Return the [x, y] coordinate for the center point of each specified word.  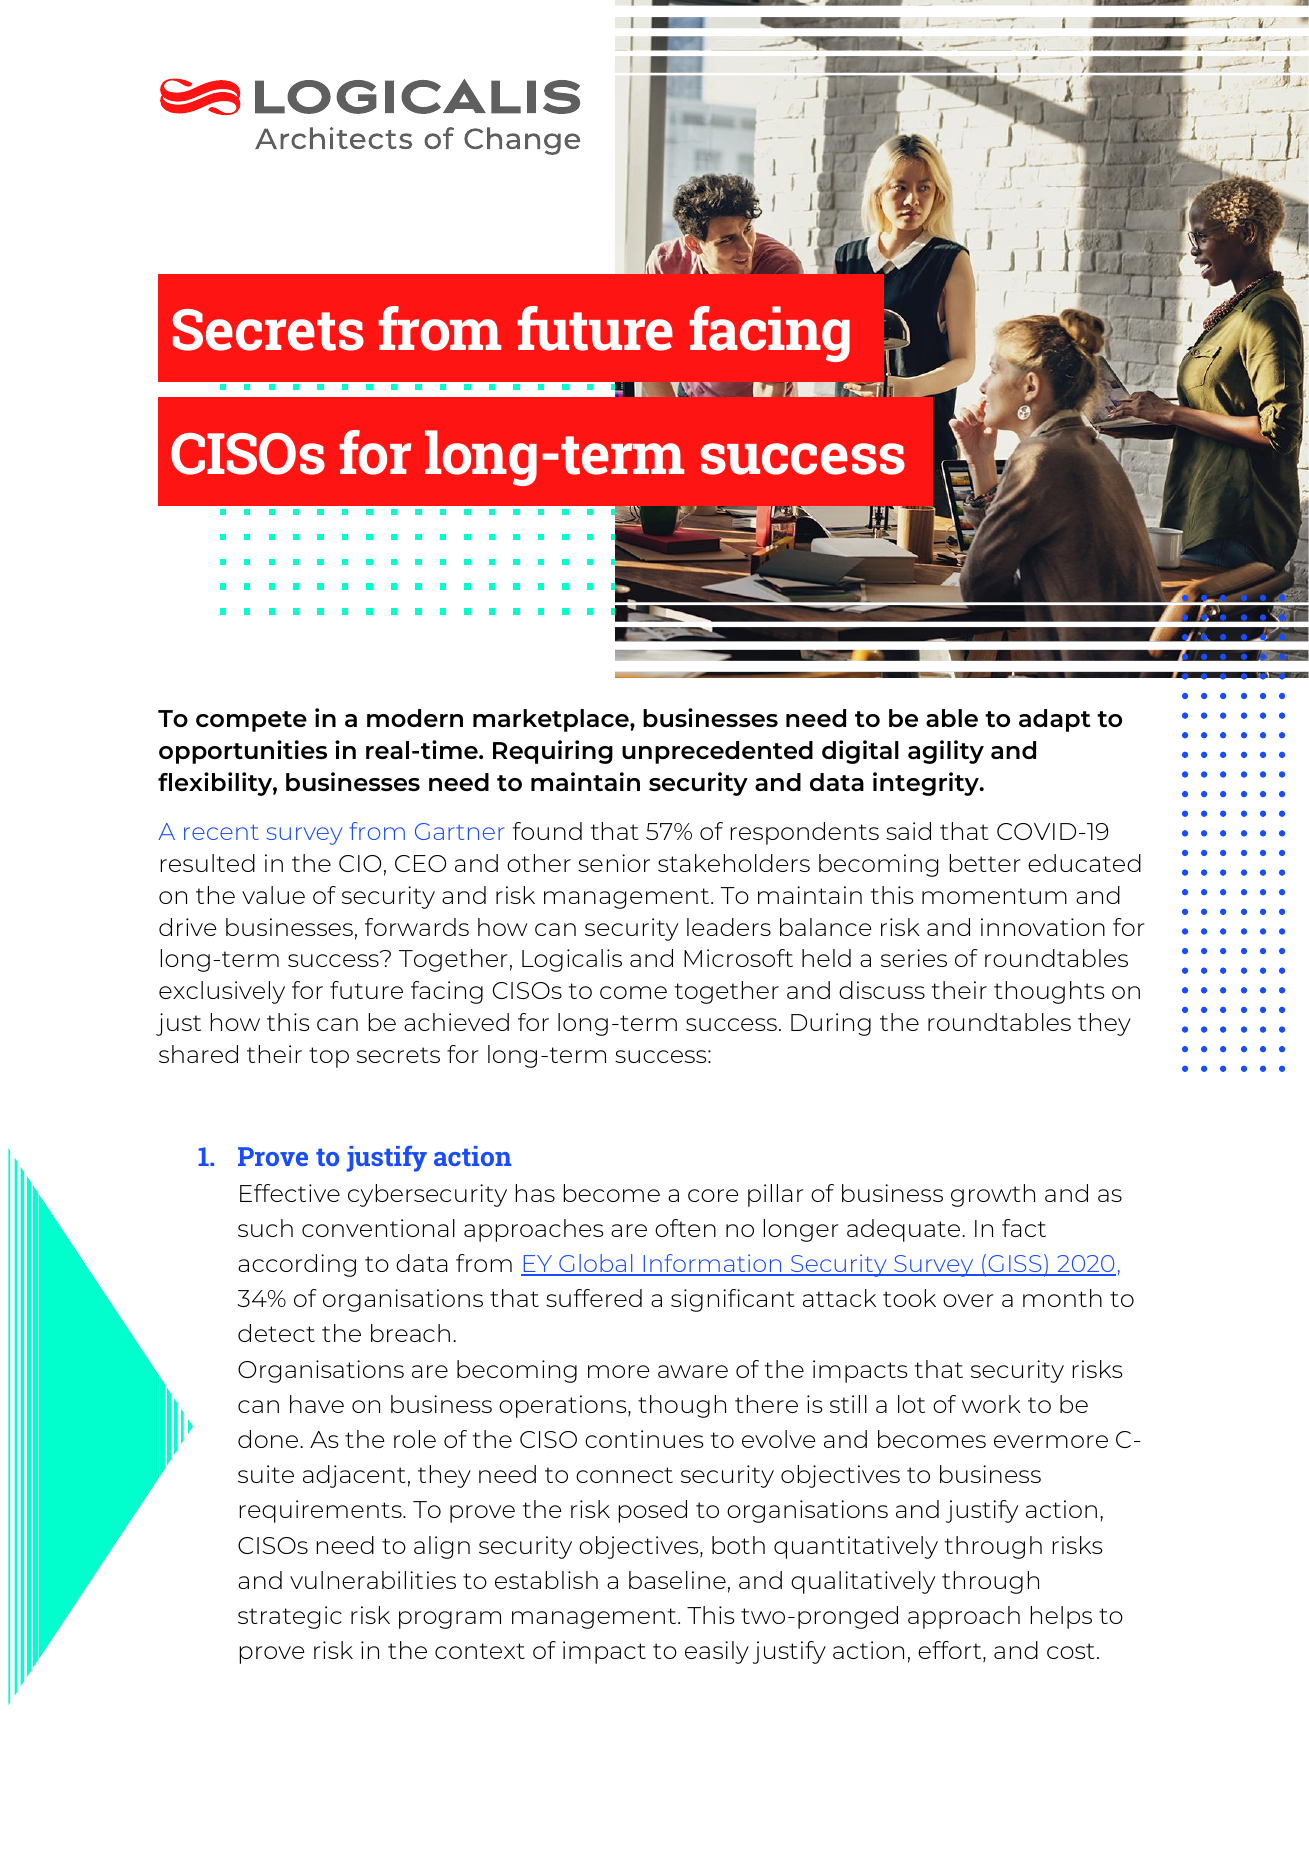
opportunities [243, 752]
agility [946, 752]
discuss [882, 990]
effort [951, 1651]
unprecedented [717, 752]
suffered [594, 1298]
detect [276, 1333]
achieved [456, 1022]
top [329, 1057]
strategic [290, 1617]
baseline [677, 1580]
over [968, 1300]
